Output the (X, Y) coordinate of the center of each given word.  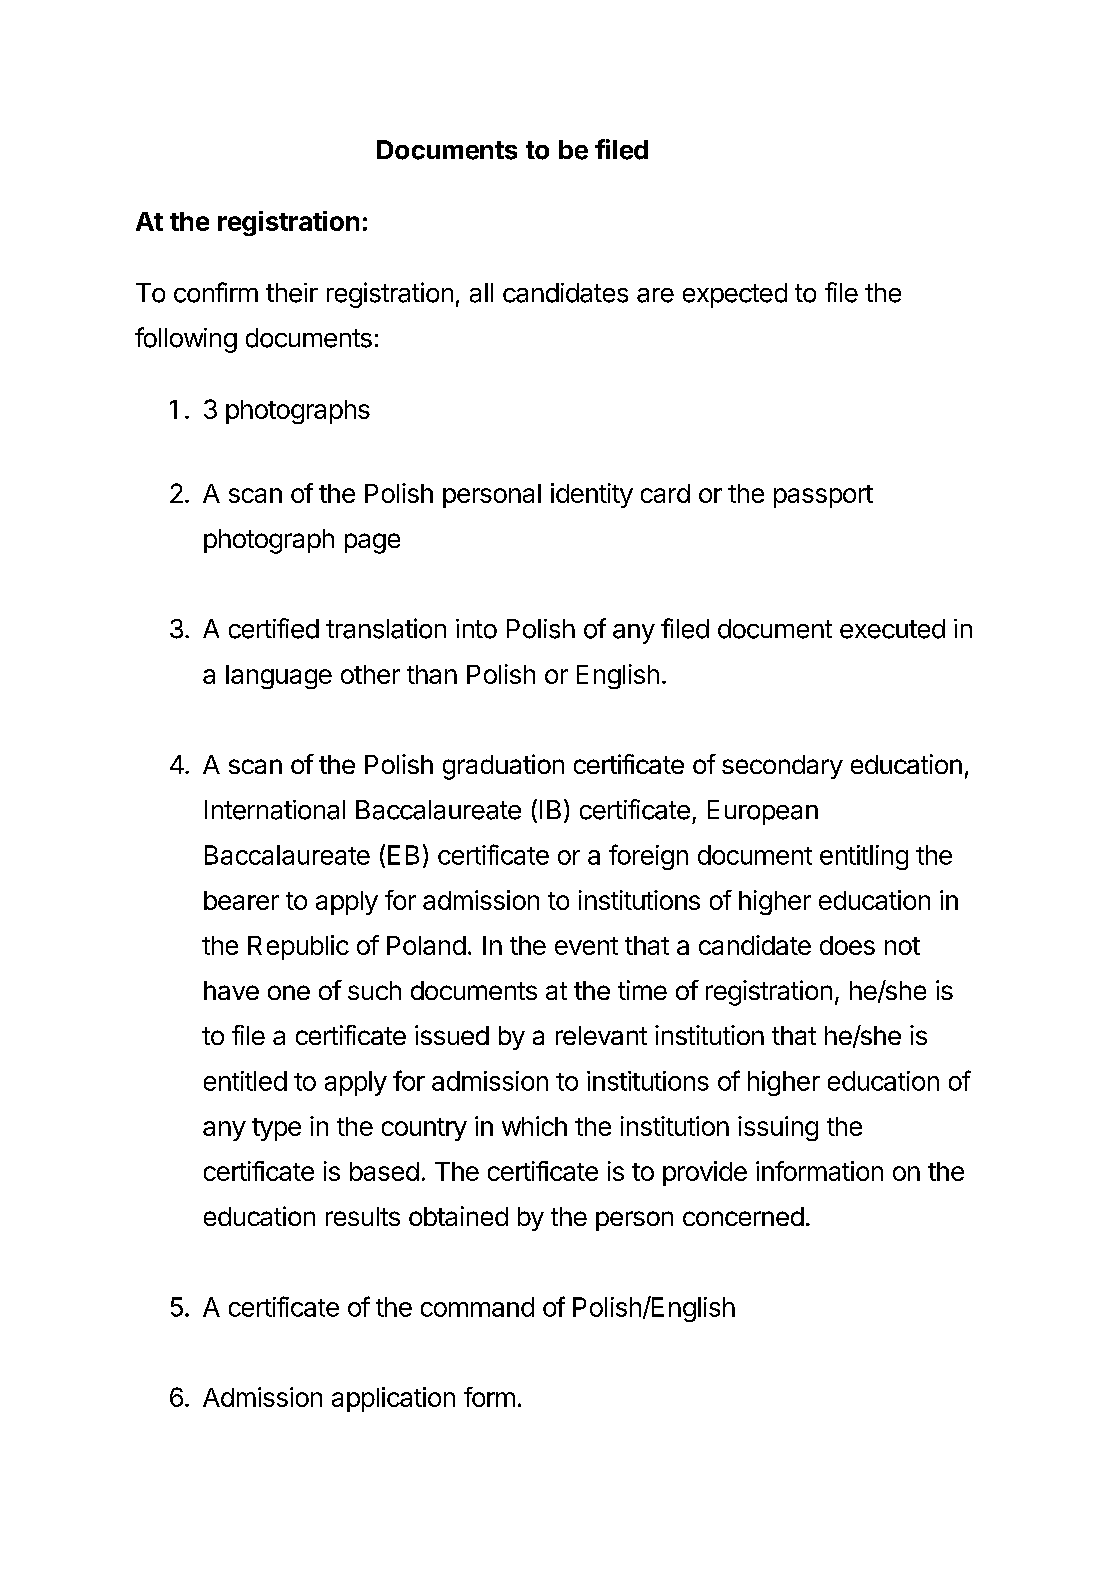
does (847, 945)
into (476, 629)
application (393, 1399)
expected (735, 295)
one (289, 992)
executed (892, 629)
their (292, 293)
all (481, 293)
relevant (601, 1035)
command (477, 1307)
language (279, 677)
